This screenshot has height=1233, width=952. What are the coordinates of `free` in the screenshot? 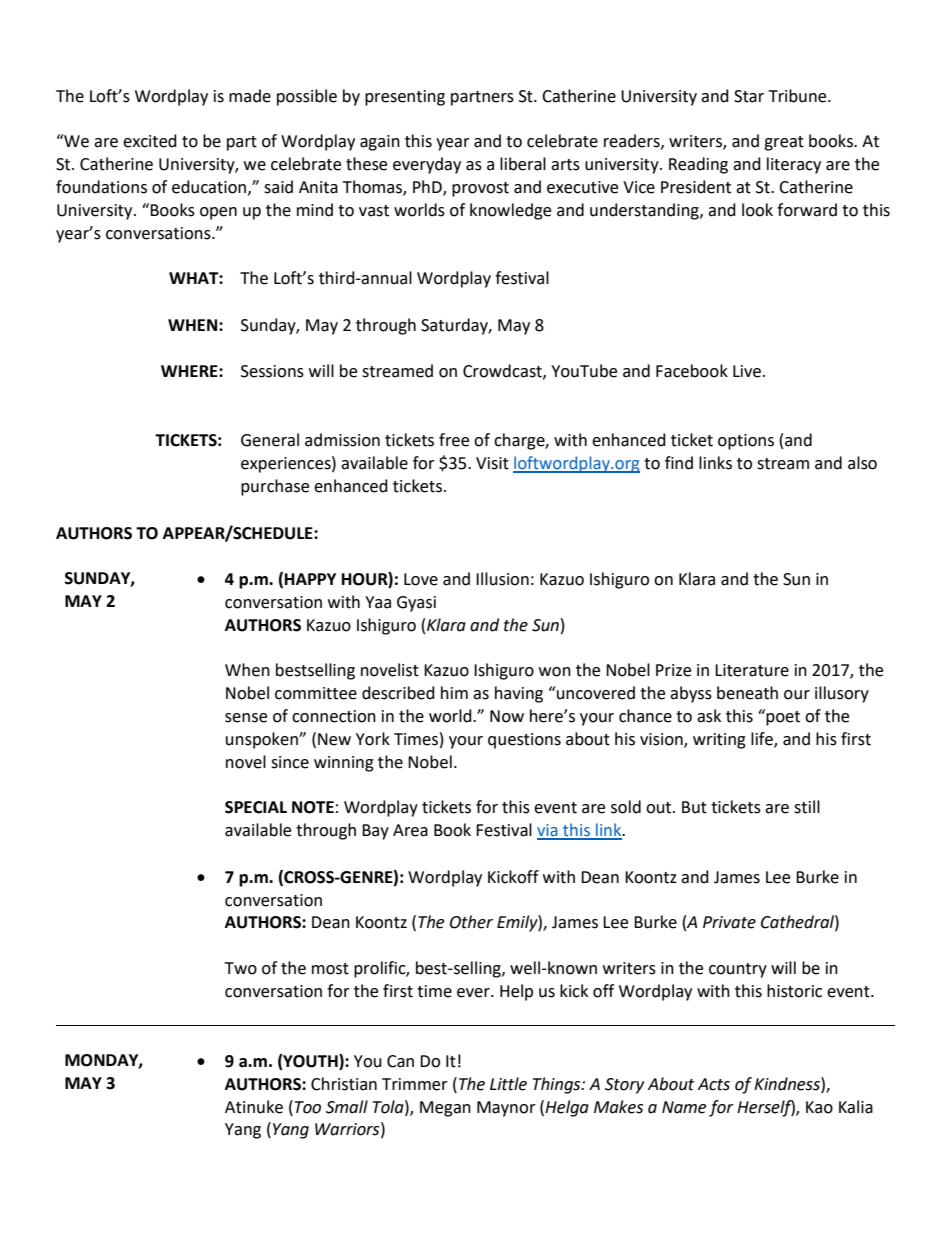 It's located at (454, 440).
